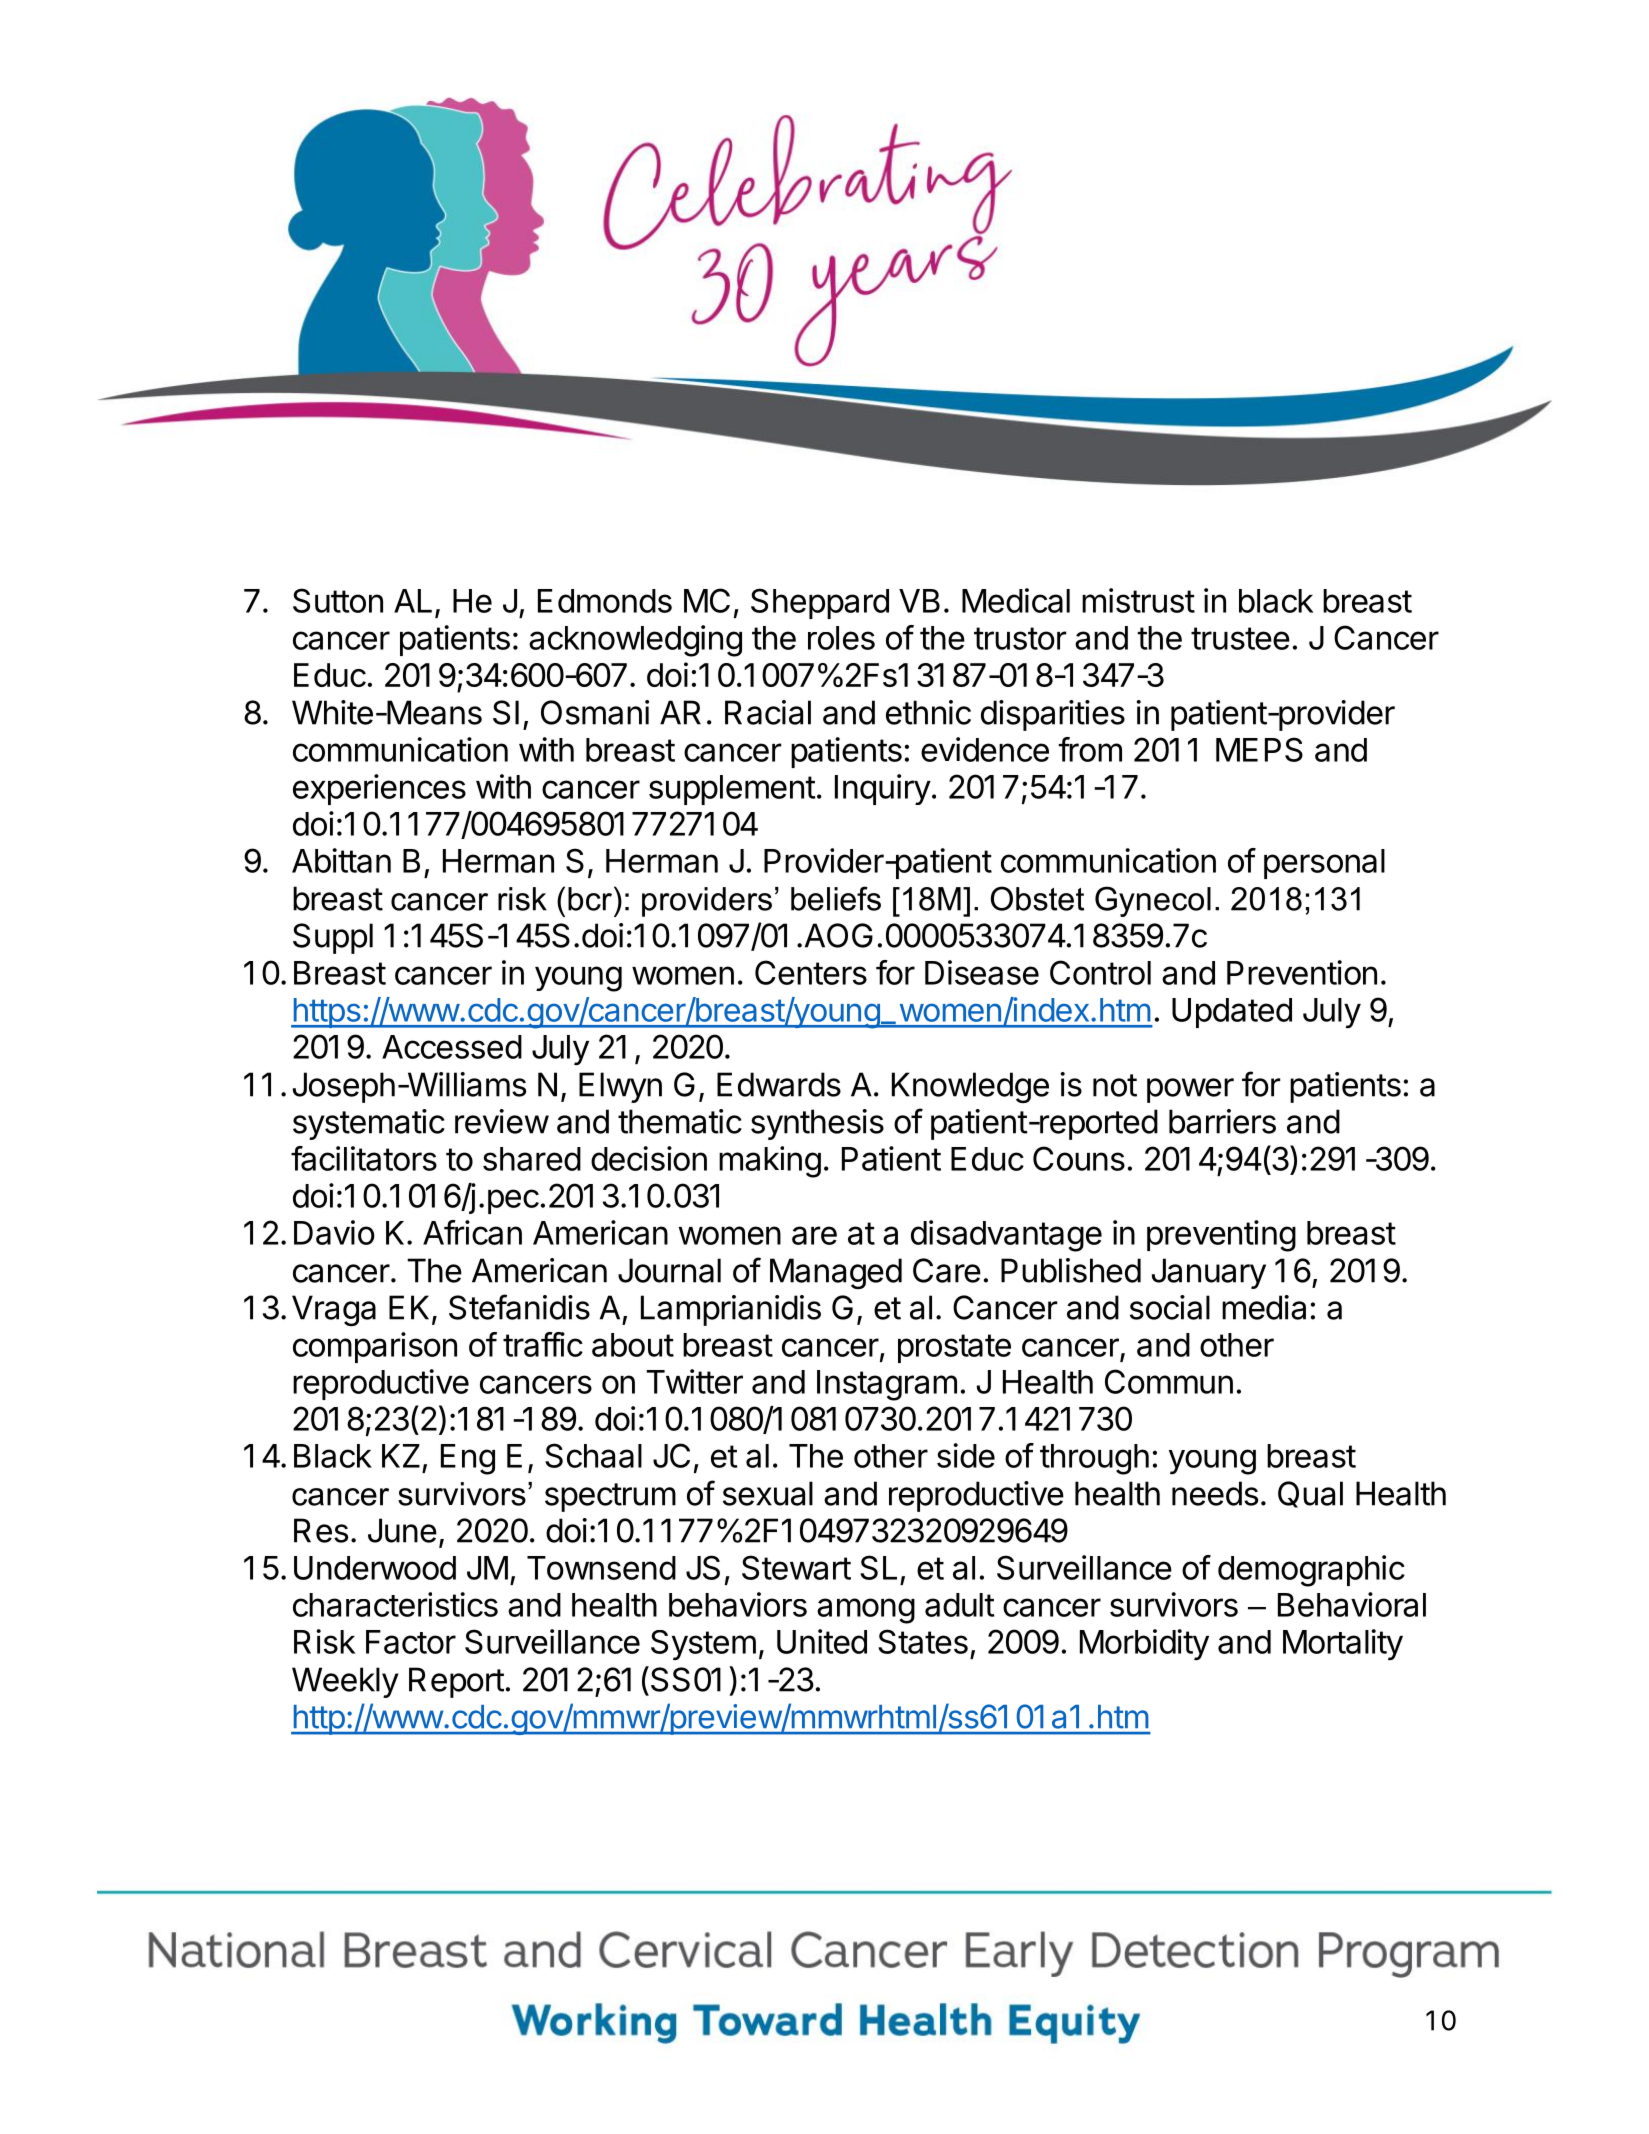  I want to click on United, so click(822, 1641).
